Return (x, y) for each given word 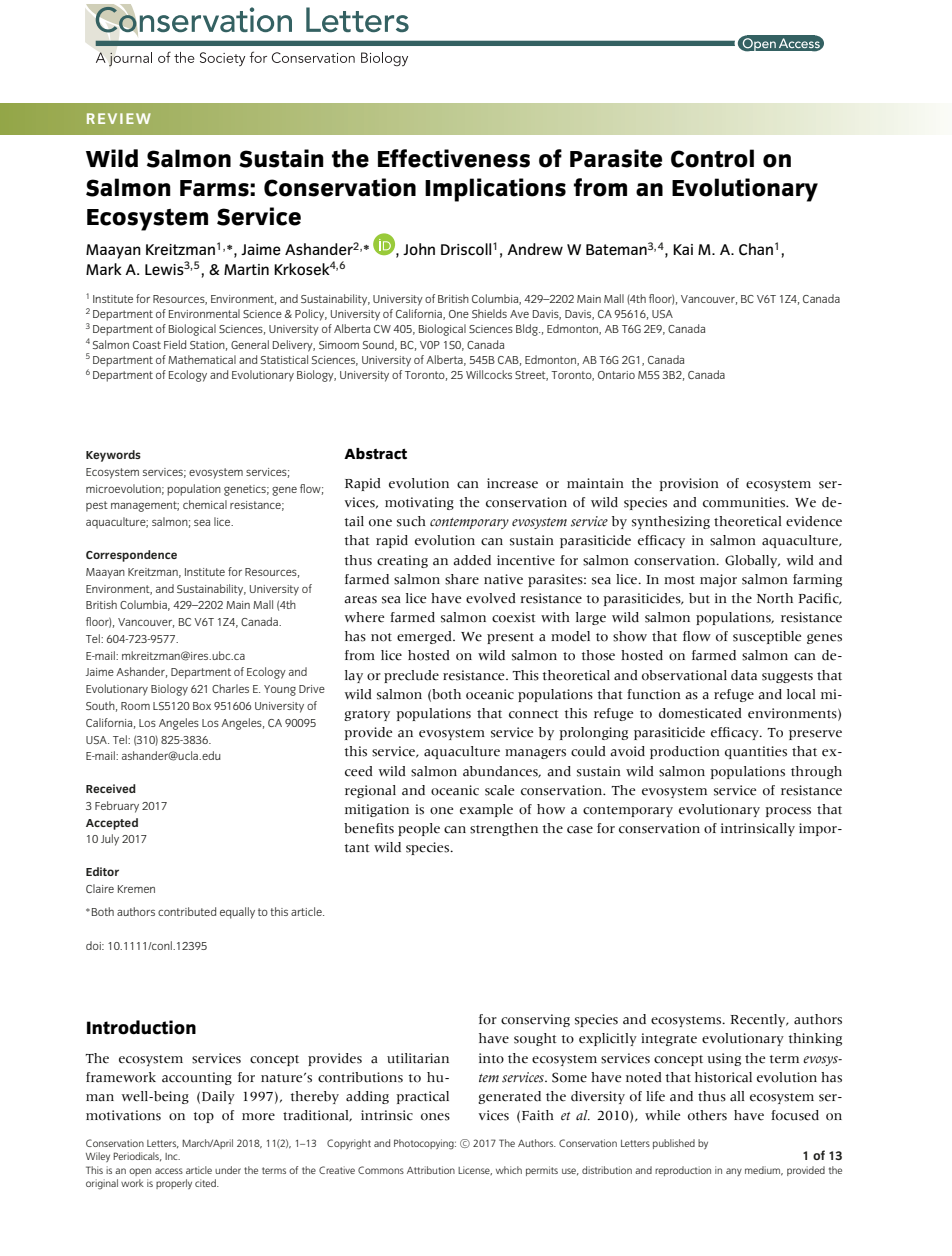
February (117, 807)
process (788, 812)
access (169, 1171)
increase (512, 483)
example (486, 810)
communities (745, 502)
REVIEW (119, 118)
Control (712, 158)
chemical (205, 504)
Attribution (431, 1170)
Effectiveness (454, 158)
